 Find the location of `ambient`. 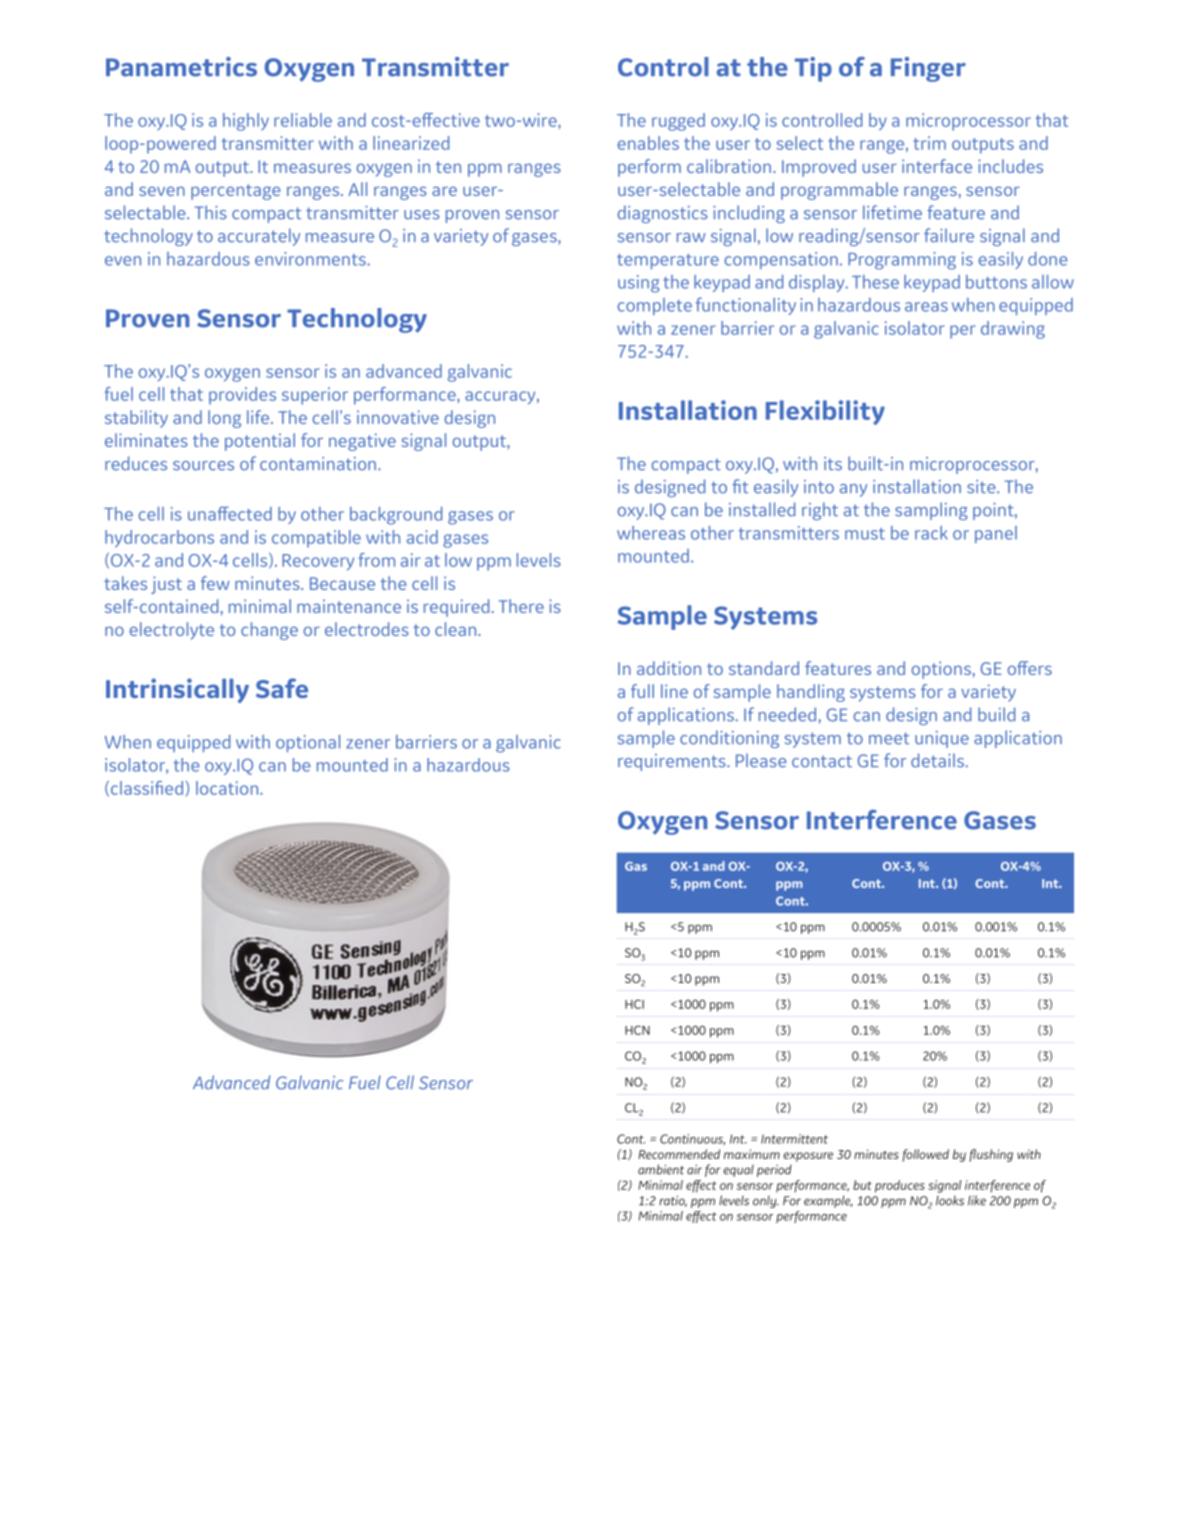

ambient is located at coordinates (661, 1169).
